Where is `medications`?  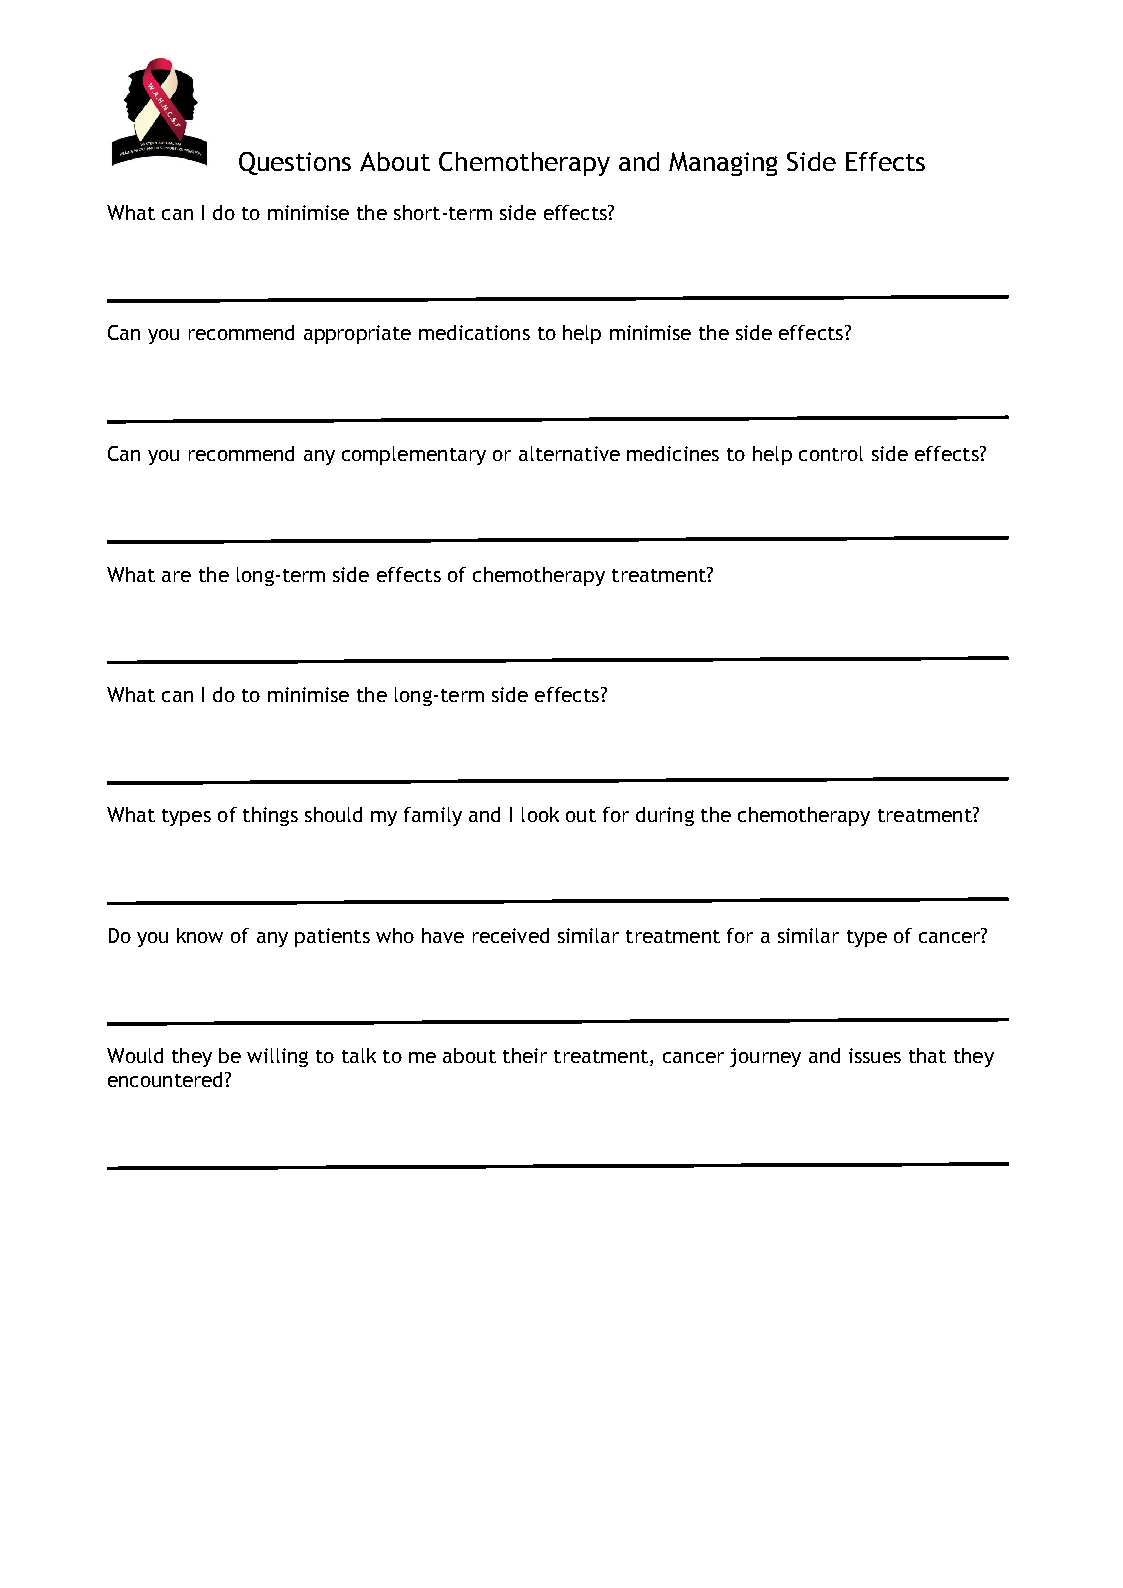 medications is located at coordinates (474, 332).
